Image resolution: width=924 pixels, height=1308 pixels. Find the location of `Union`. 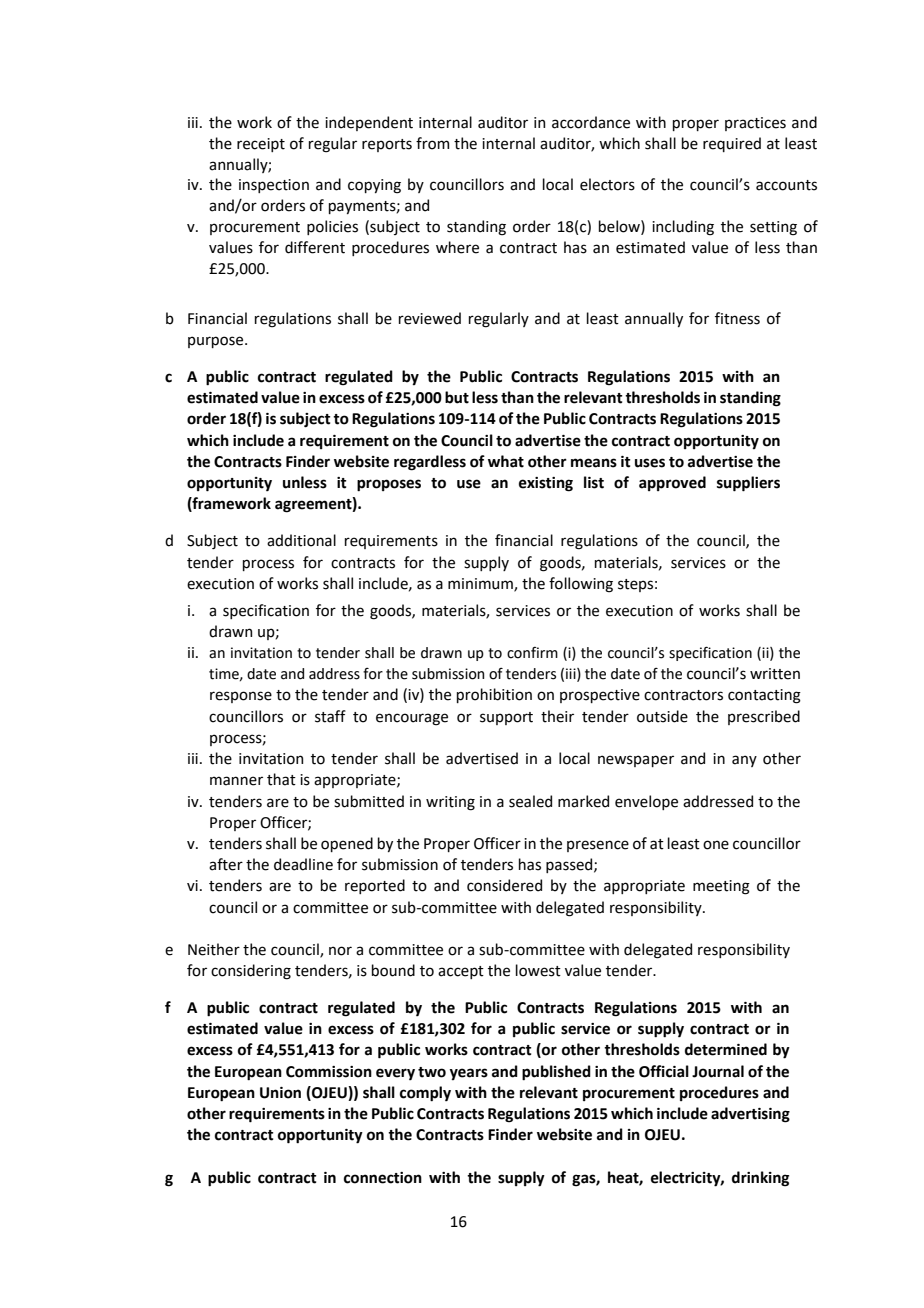

Union is located at coordinates (280, 1093).
